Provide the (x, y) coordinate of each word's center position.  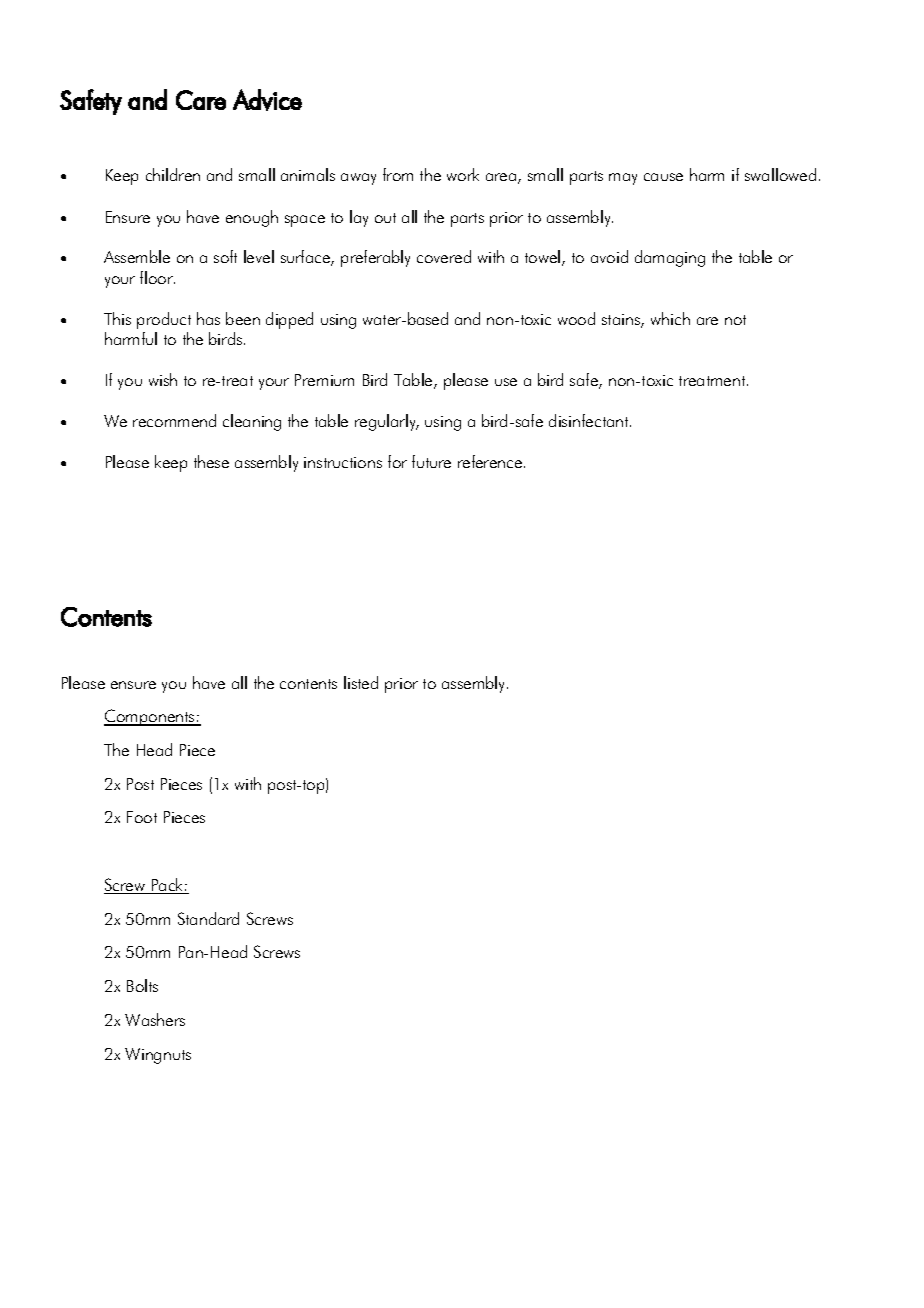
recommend (174, 420)
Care (201, 100)
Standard (208, 918)
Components (150, 717)
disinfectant (590, 420)
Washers (155, 1019)
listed (361, 682)
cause (663, 177)
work (463, 174)
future (431, 461)
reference (491, 461)
